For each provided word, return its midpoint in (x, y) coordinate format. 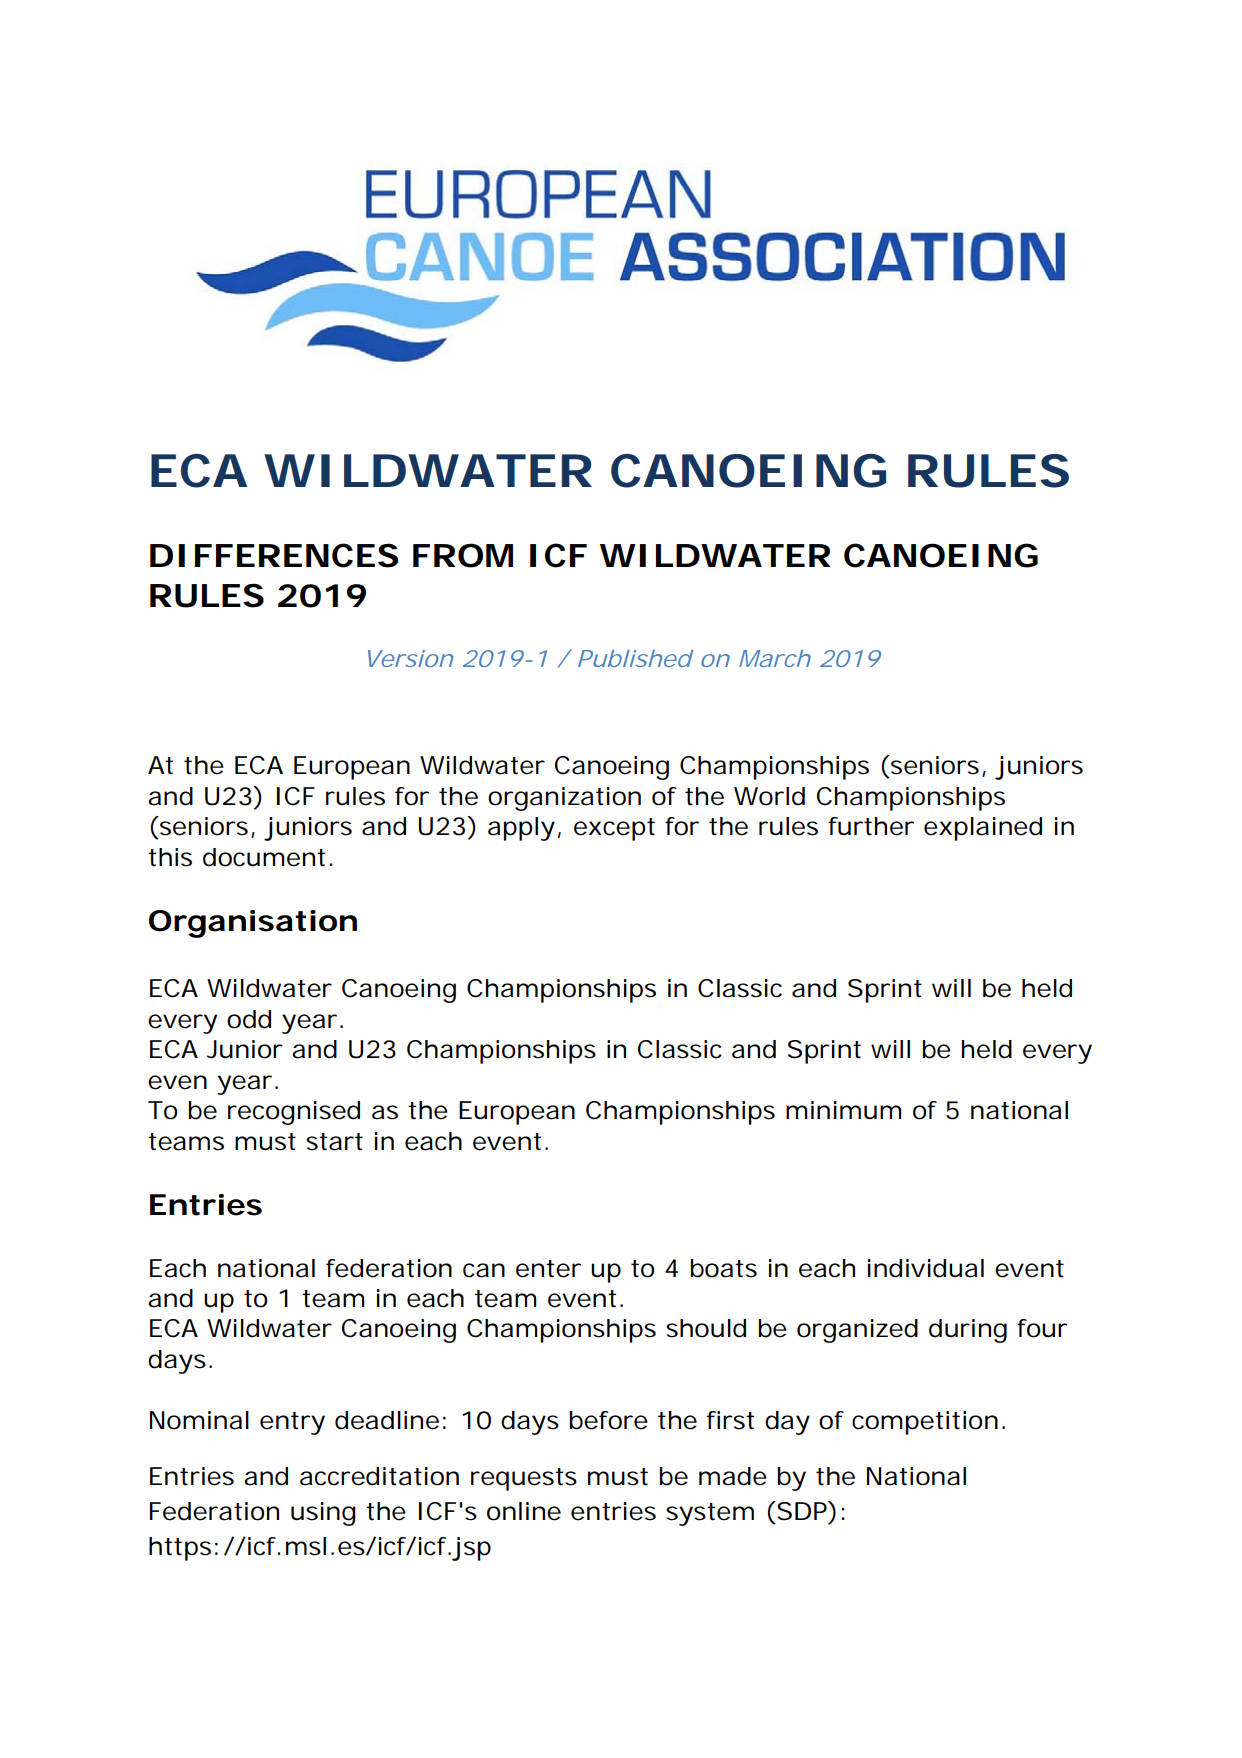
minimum (843, 1110)
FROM (463, 555)
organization (564, 799)
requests (524, 1479)
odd (249, 1019)
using (323, 1514)
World (769, 796)
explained (983, 829)
